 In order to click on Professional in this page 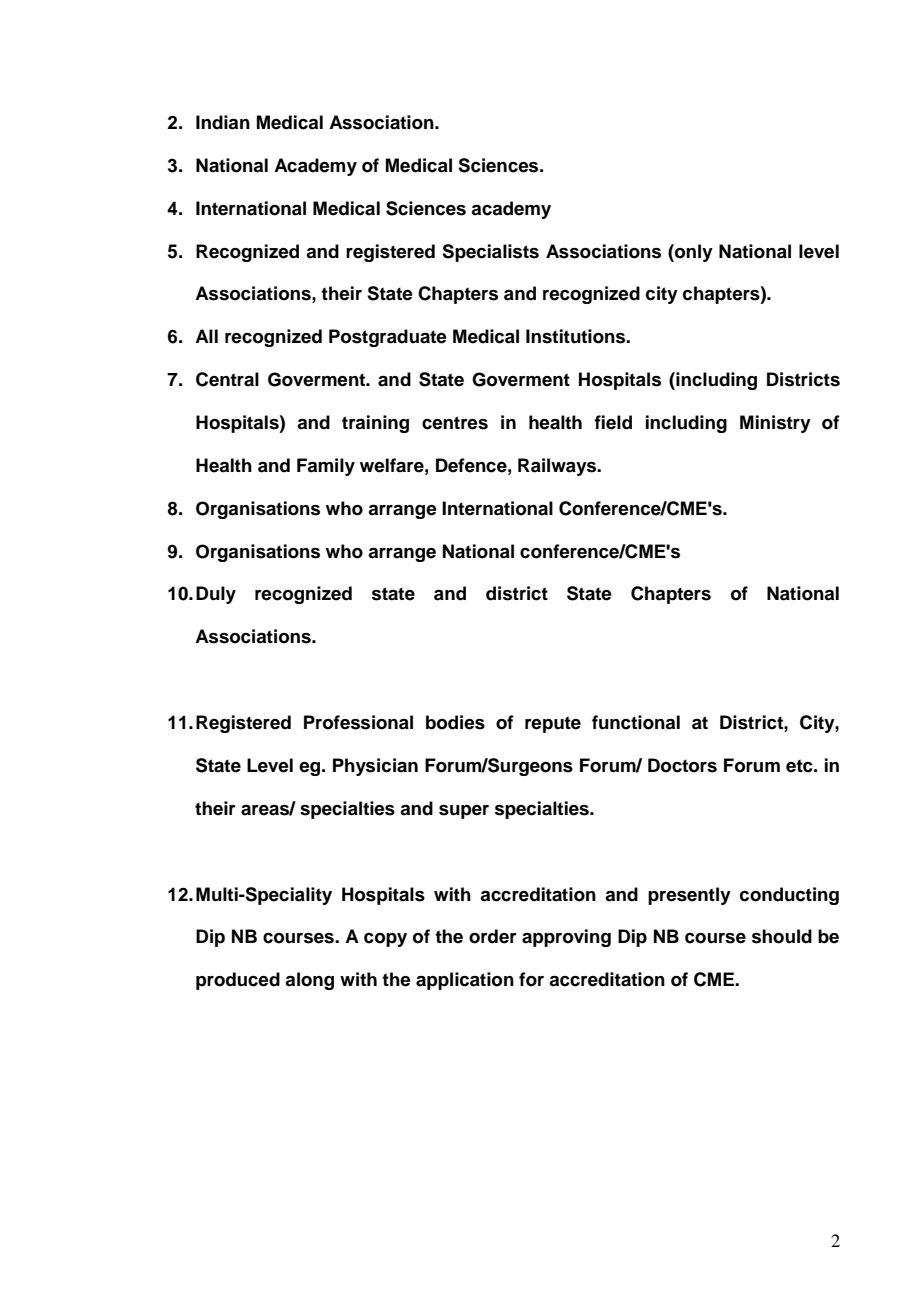, I will do `click(358, 722)`.
